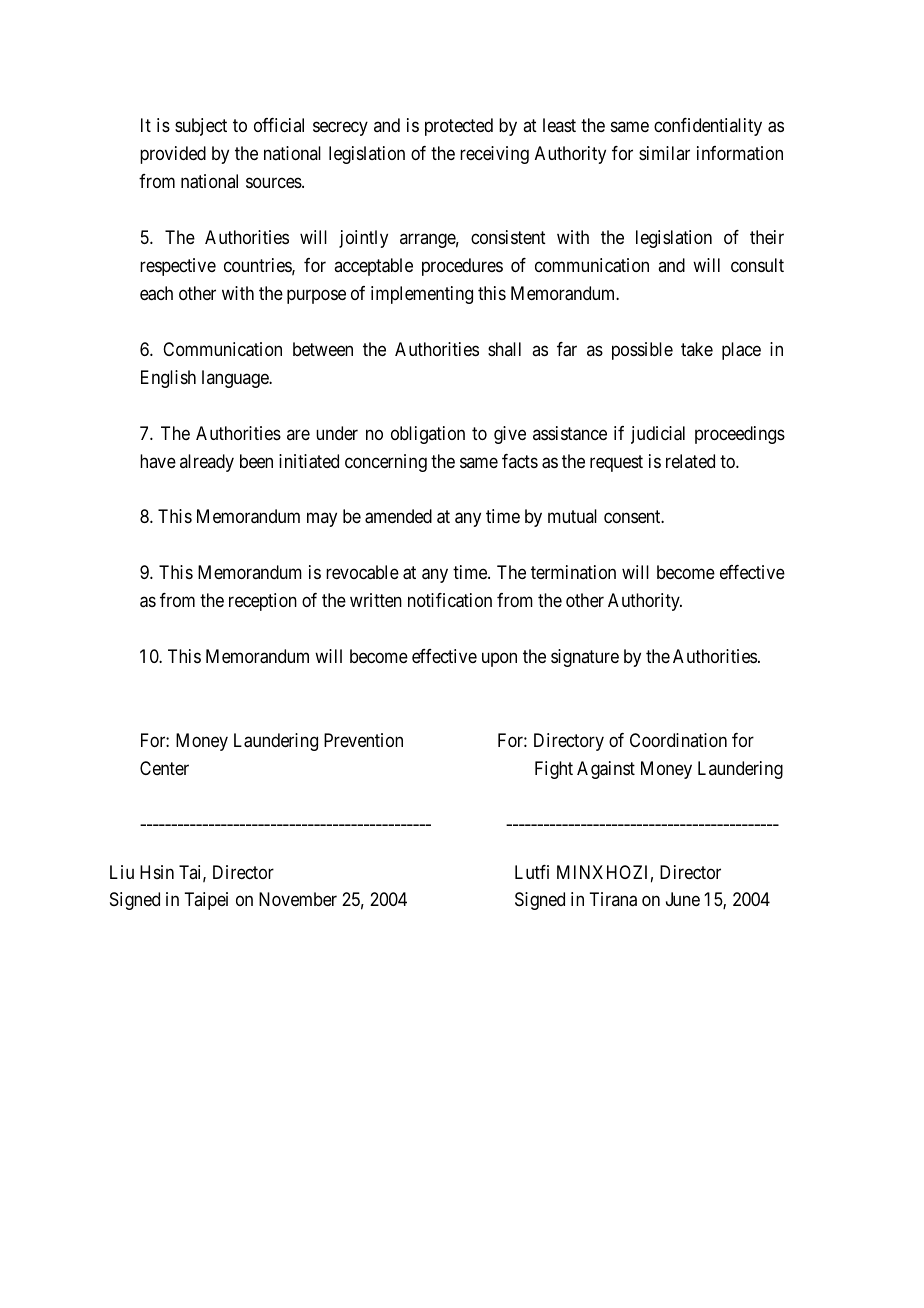 The width and height of the screenshot is (924, 1308). What do you see at coordinates (459, 127) in the screenshot?
I see `protected` at bounding box center [459, 127].
